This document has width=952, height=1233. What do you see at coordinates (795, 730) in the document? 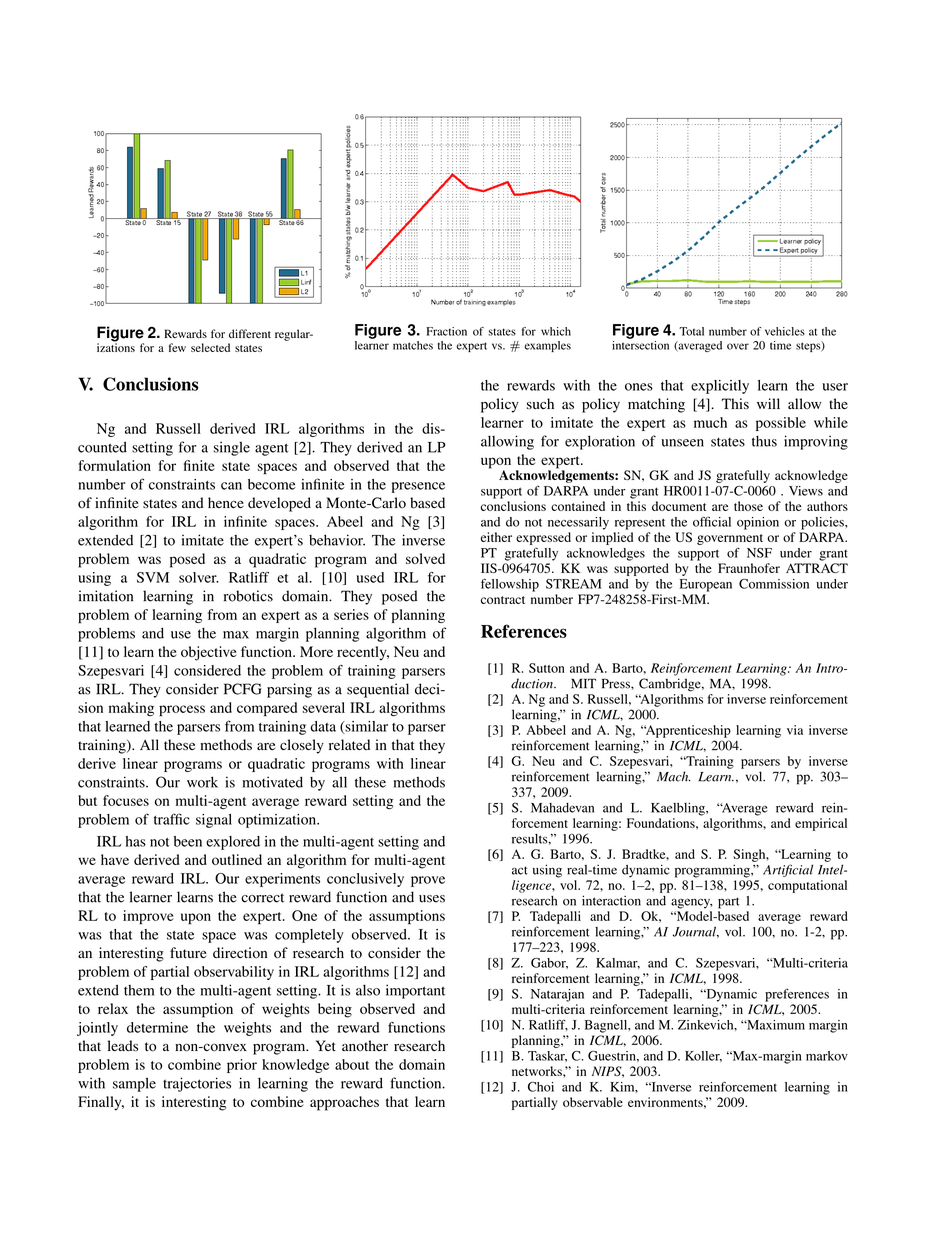
I see `via` at bounding box center [795, 730].
